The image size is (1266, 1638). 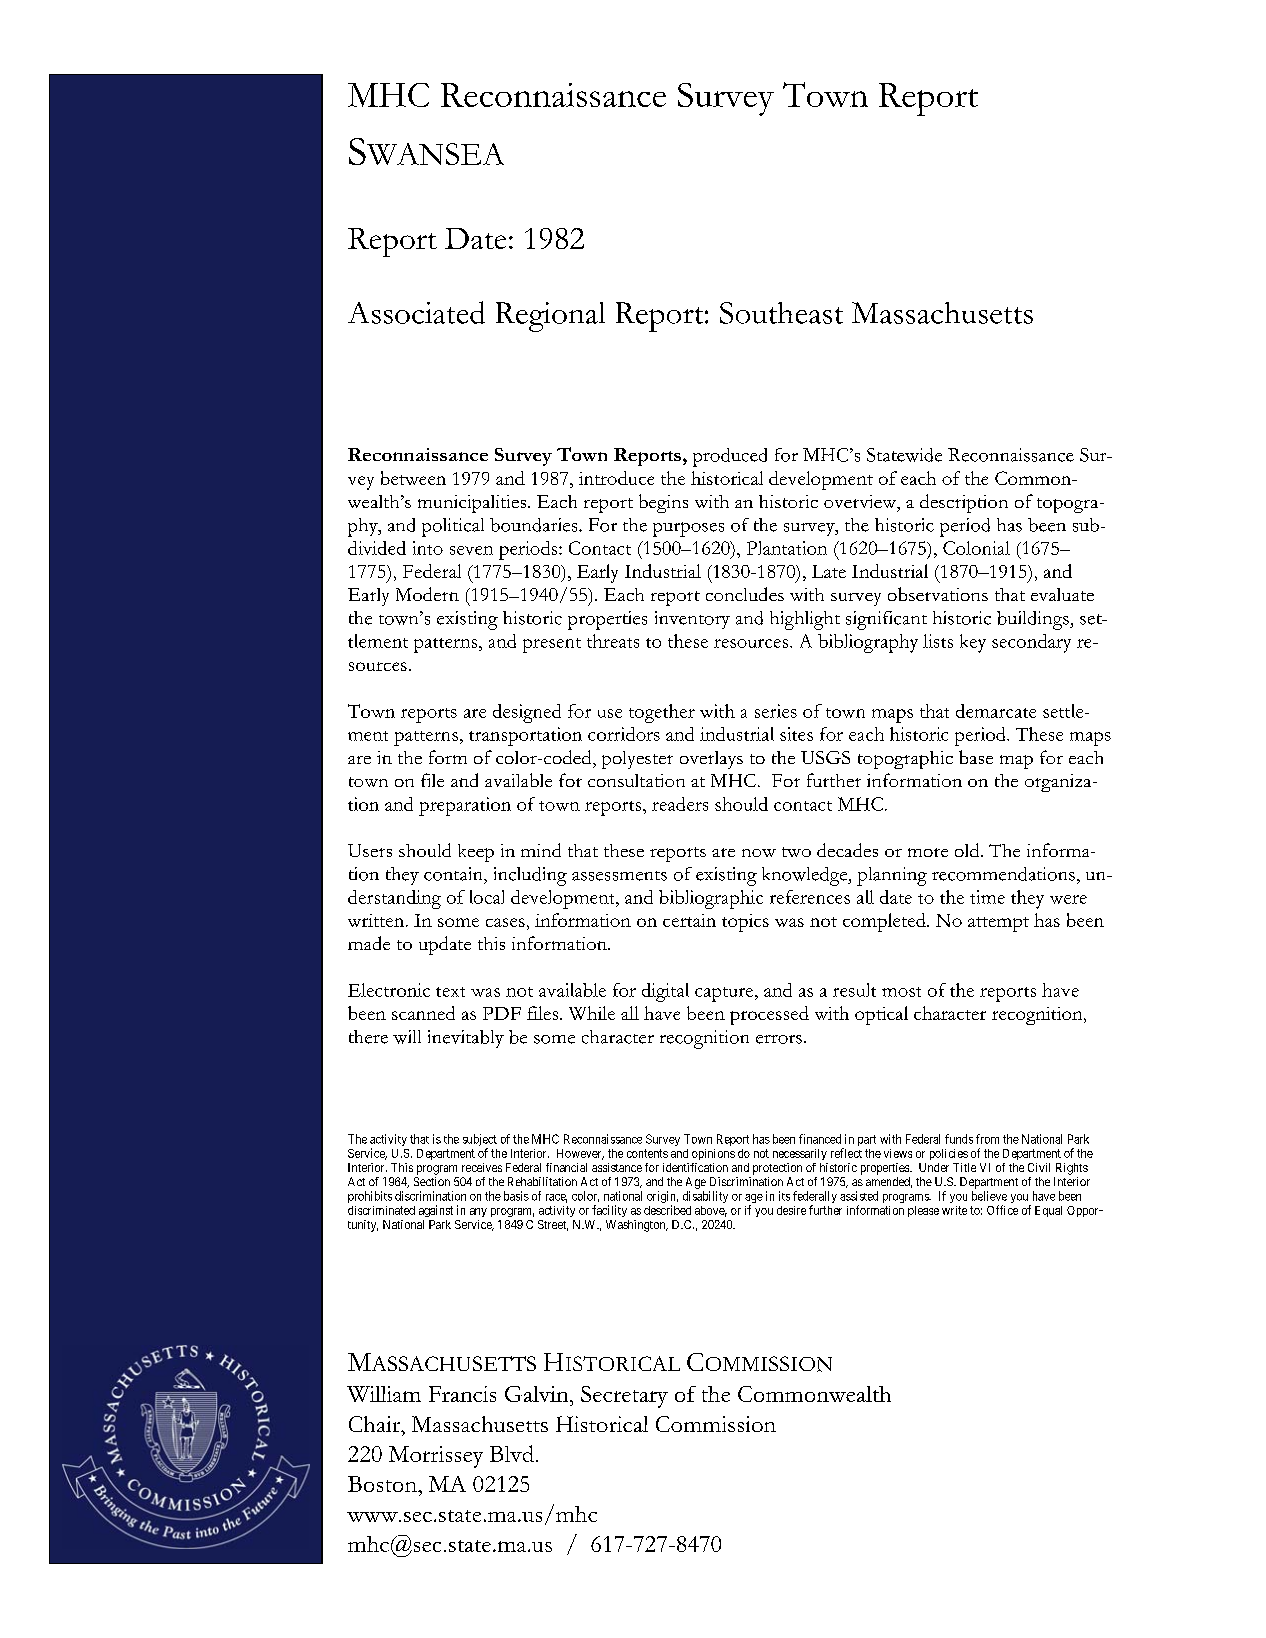 What do you see at coordinates (1002, 1210) in the screenshot?
I see `Office` at bounding box center [1002, 1210].
